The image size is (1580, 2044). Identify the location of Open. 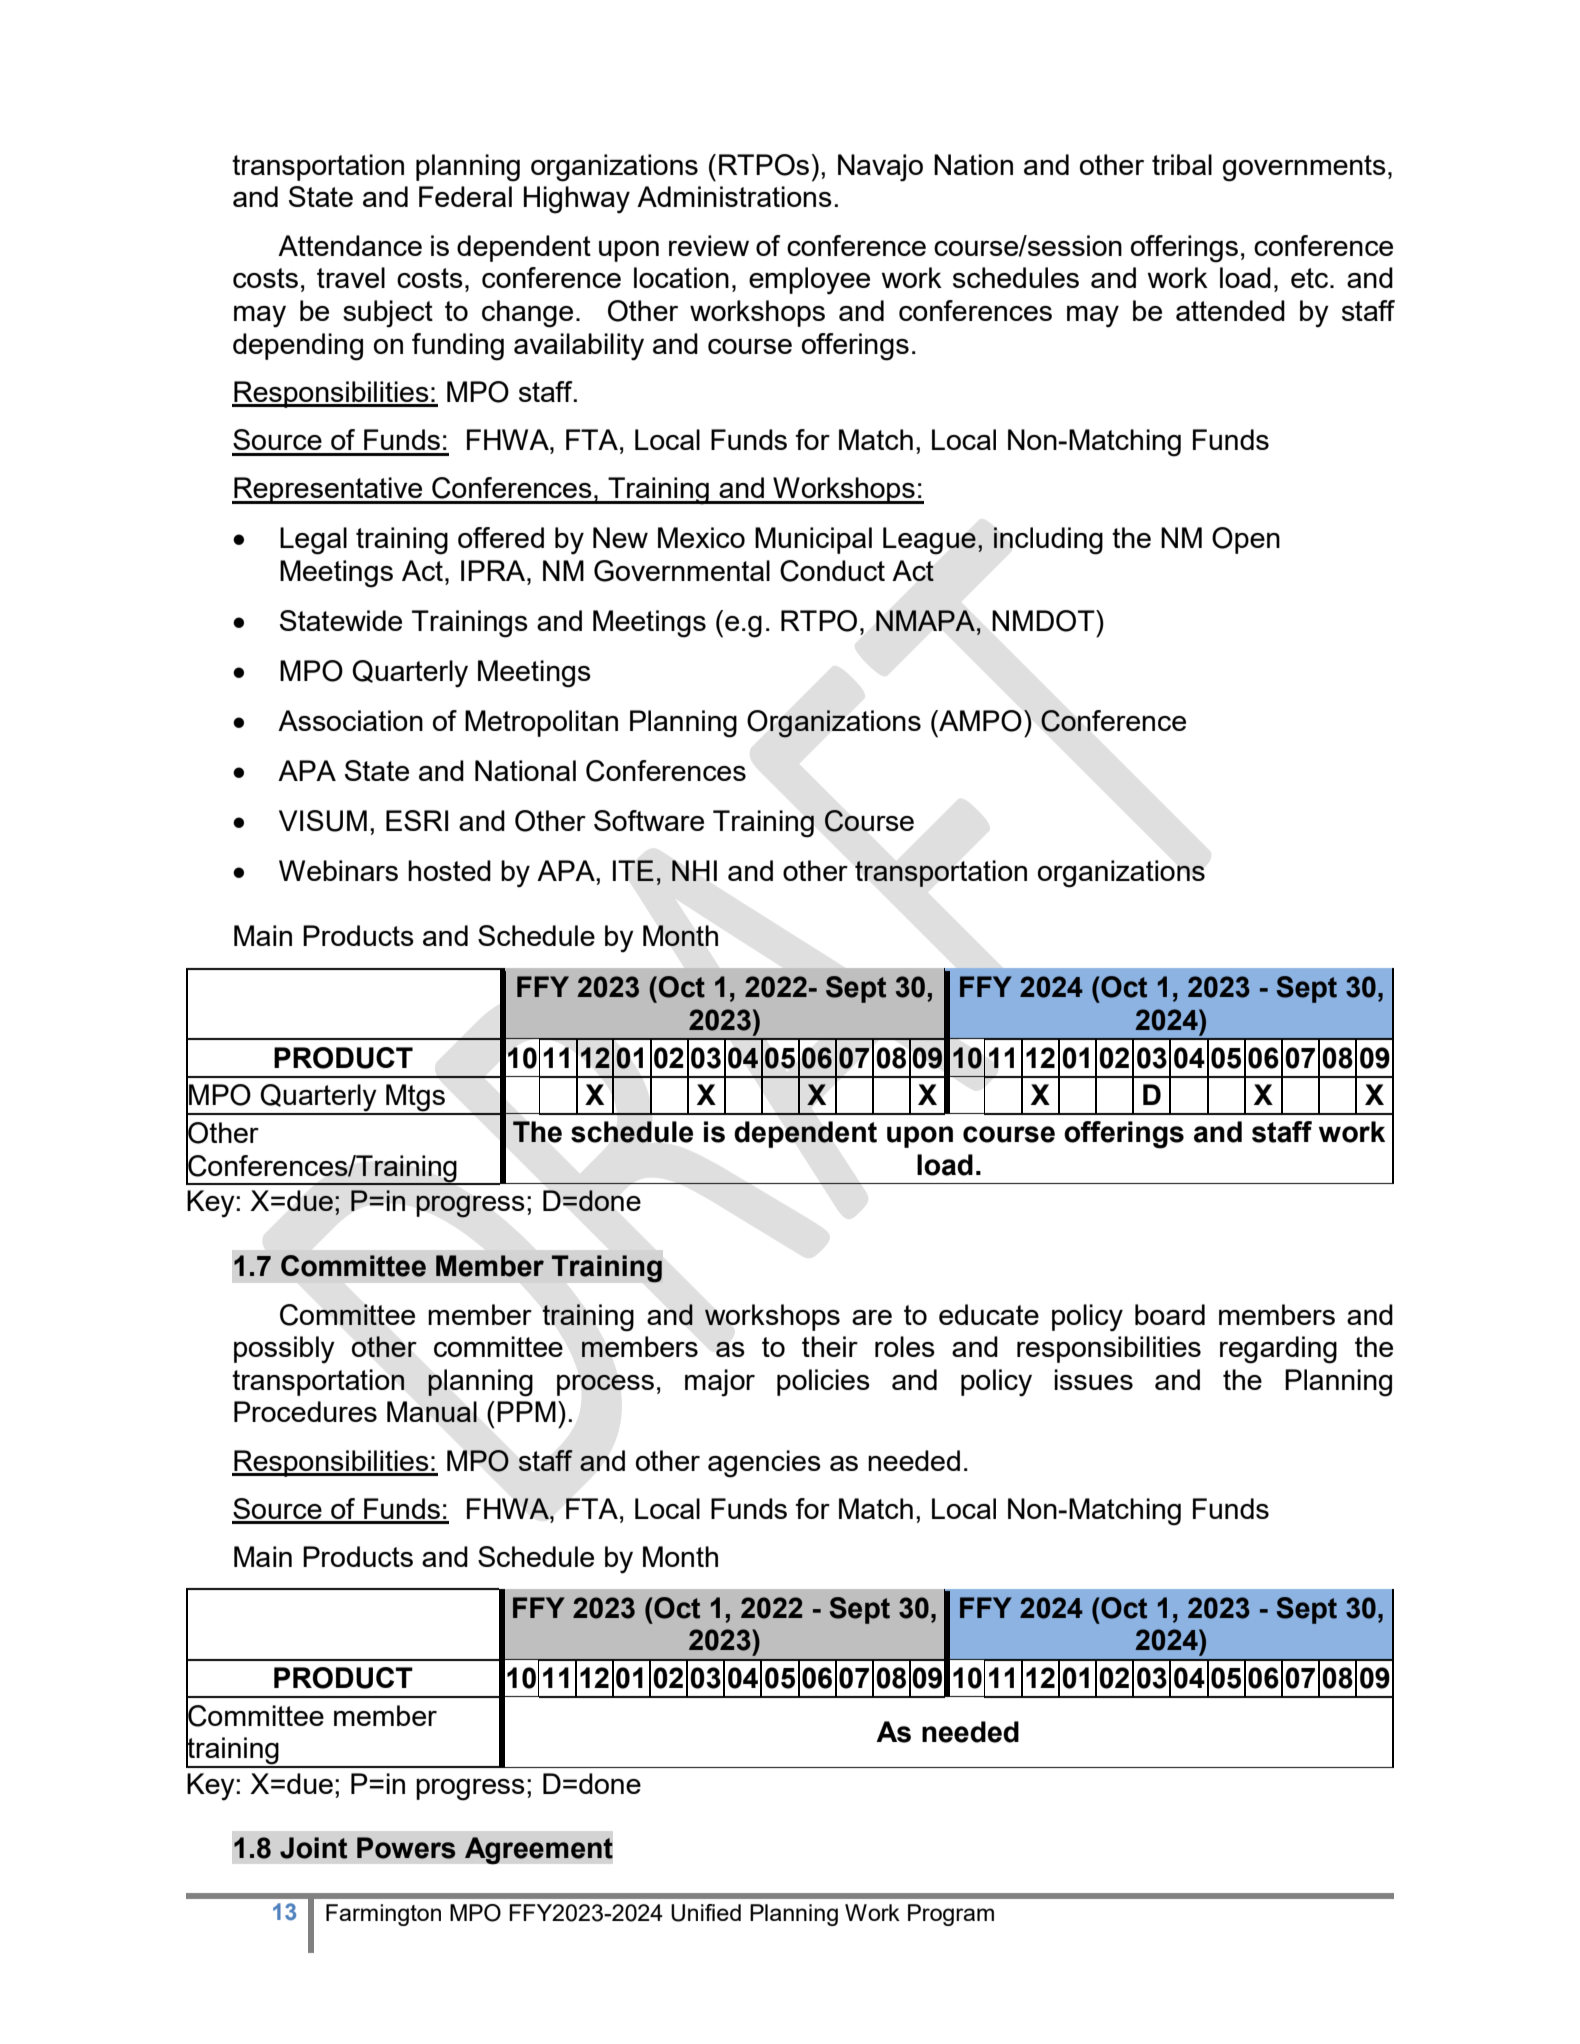
(1246, 540).
